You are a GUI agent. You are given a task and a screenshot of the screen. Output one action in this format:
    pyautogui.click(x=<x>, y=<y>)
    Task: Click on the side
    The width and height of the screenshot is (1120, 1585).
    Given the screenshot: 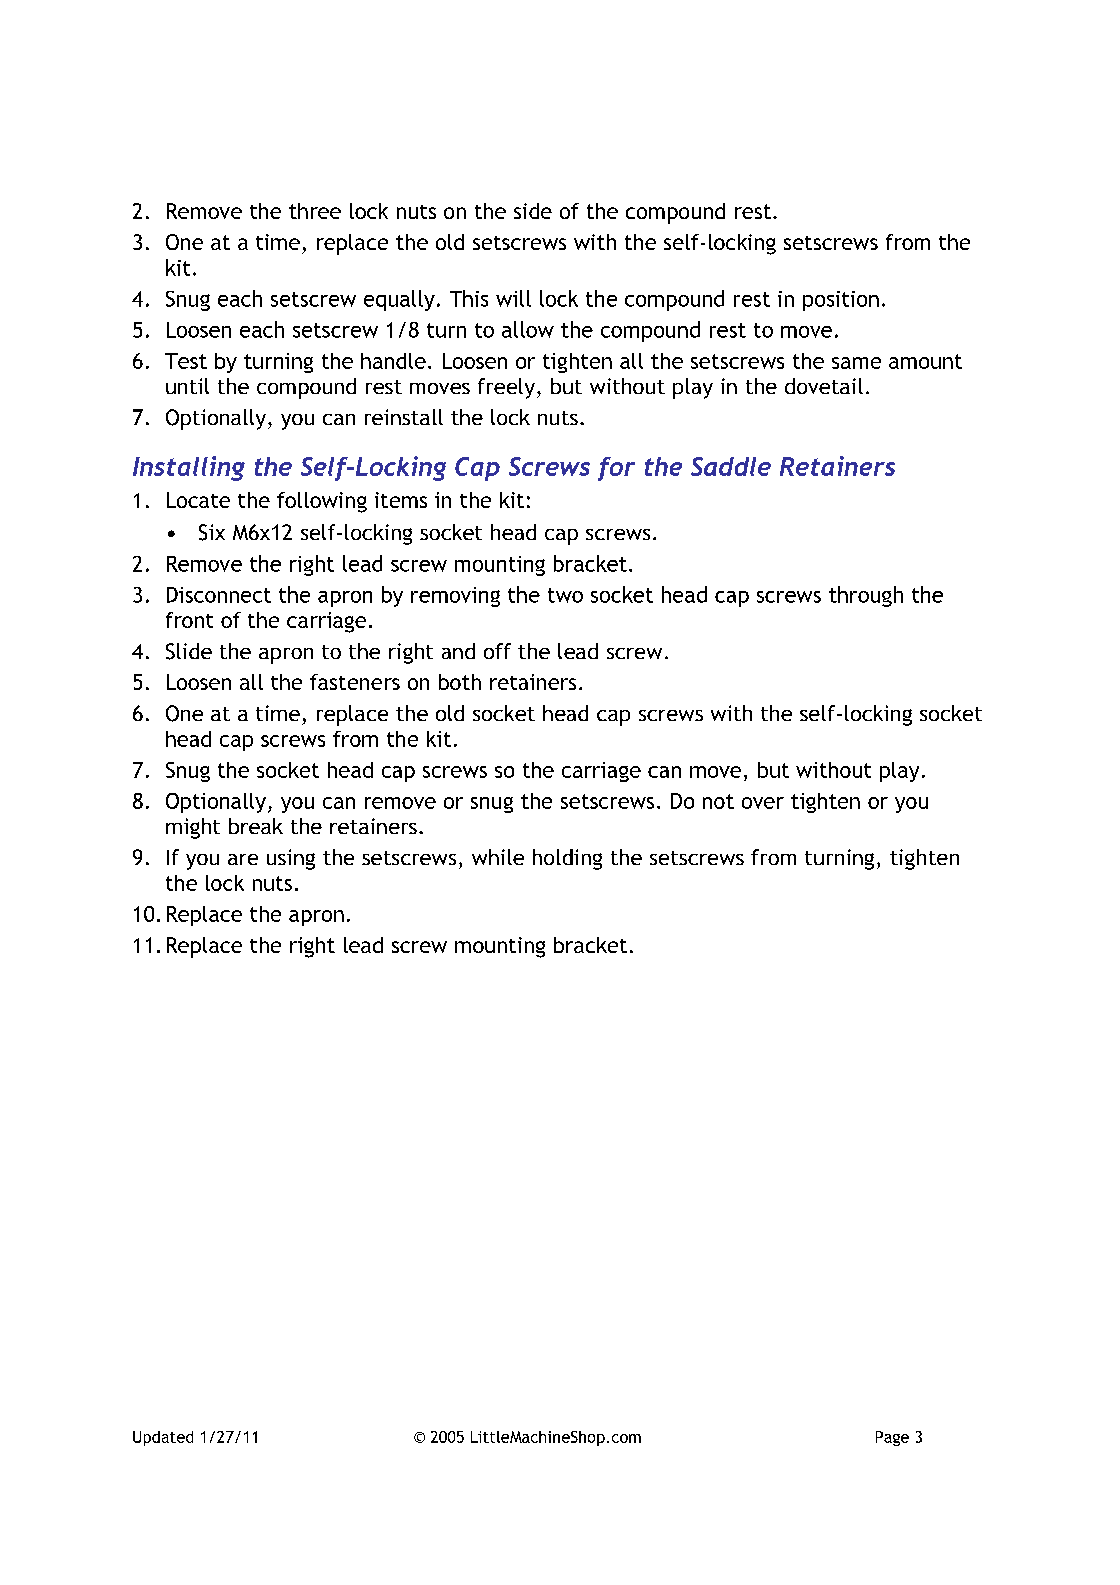 What is the action you would take?
    pyautogui.click(x=533, y=211)
